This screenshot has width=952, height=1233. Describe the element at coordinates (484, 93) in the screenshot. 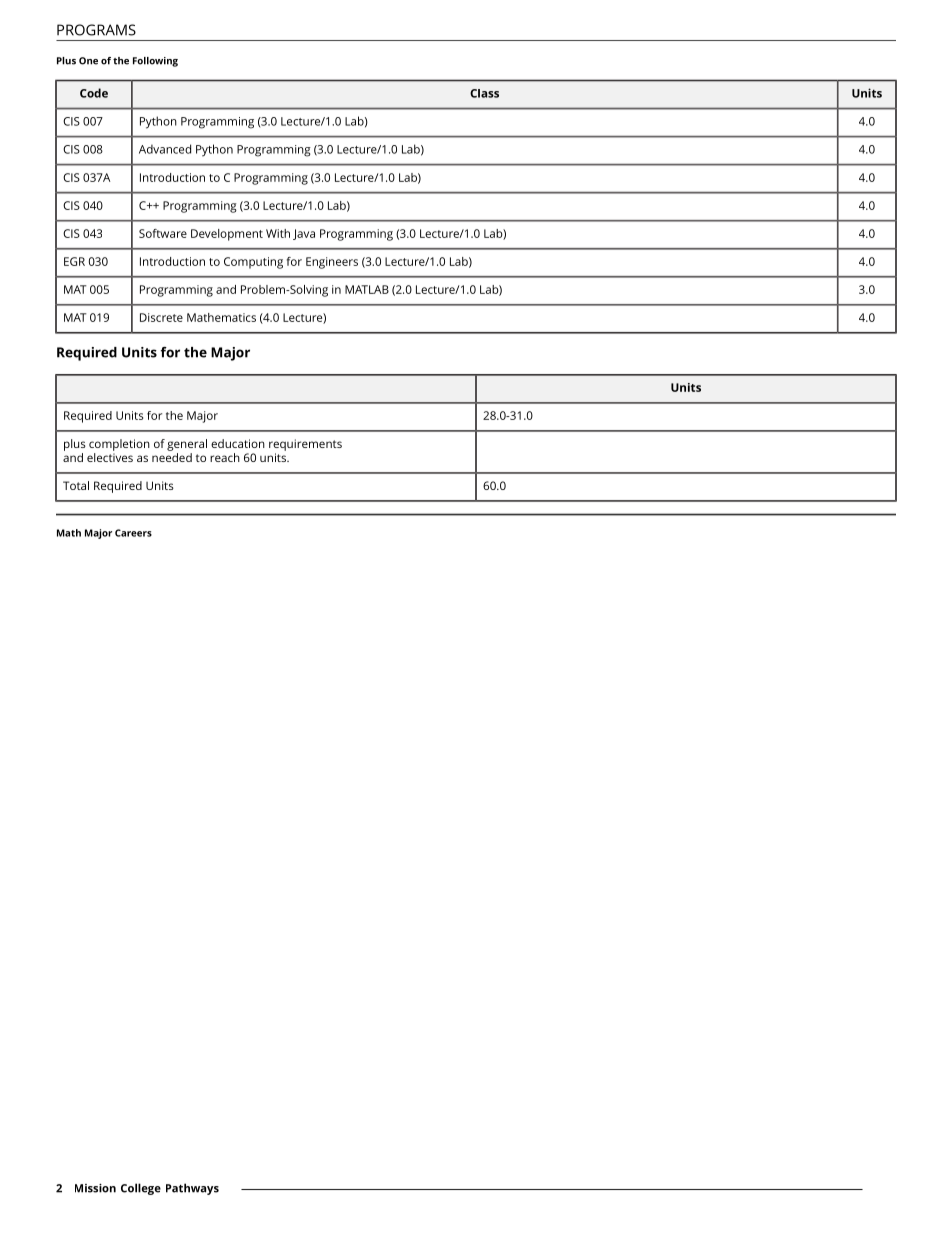

I see `Class` at that location.
